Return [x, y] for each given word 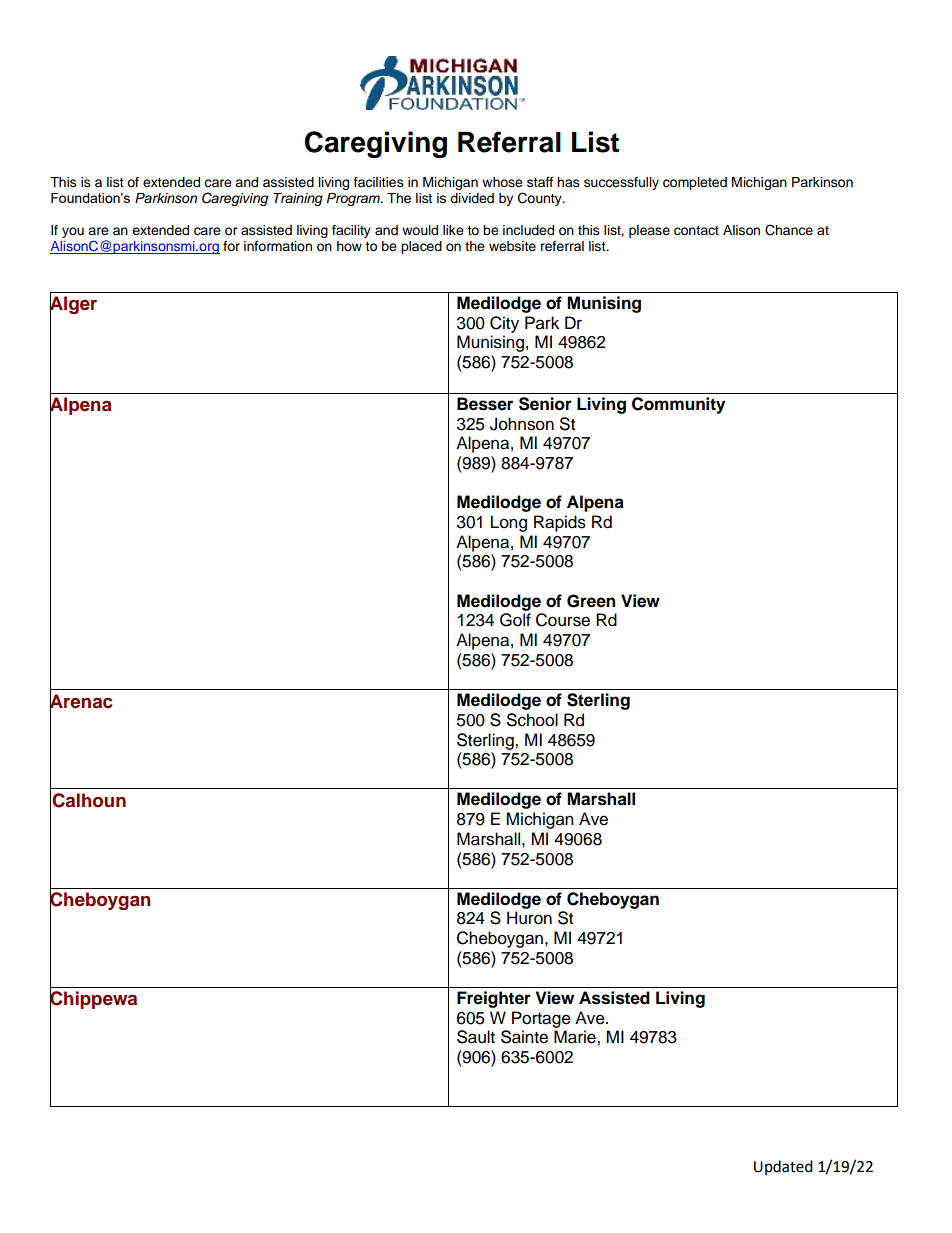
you [73, 232]
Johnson [522, 424]
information [278, 246]
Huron [529, 918]
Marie [576, 1037]
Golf [515, 620]
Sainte [524, 1037]
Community [678, 405]
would [420, 230]
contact [696, 231]
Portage [541, 1019]
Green [591, 601]
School [532, 720]
